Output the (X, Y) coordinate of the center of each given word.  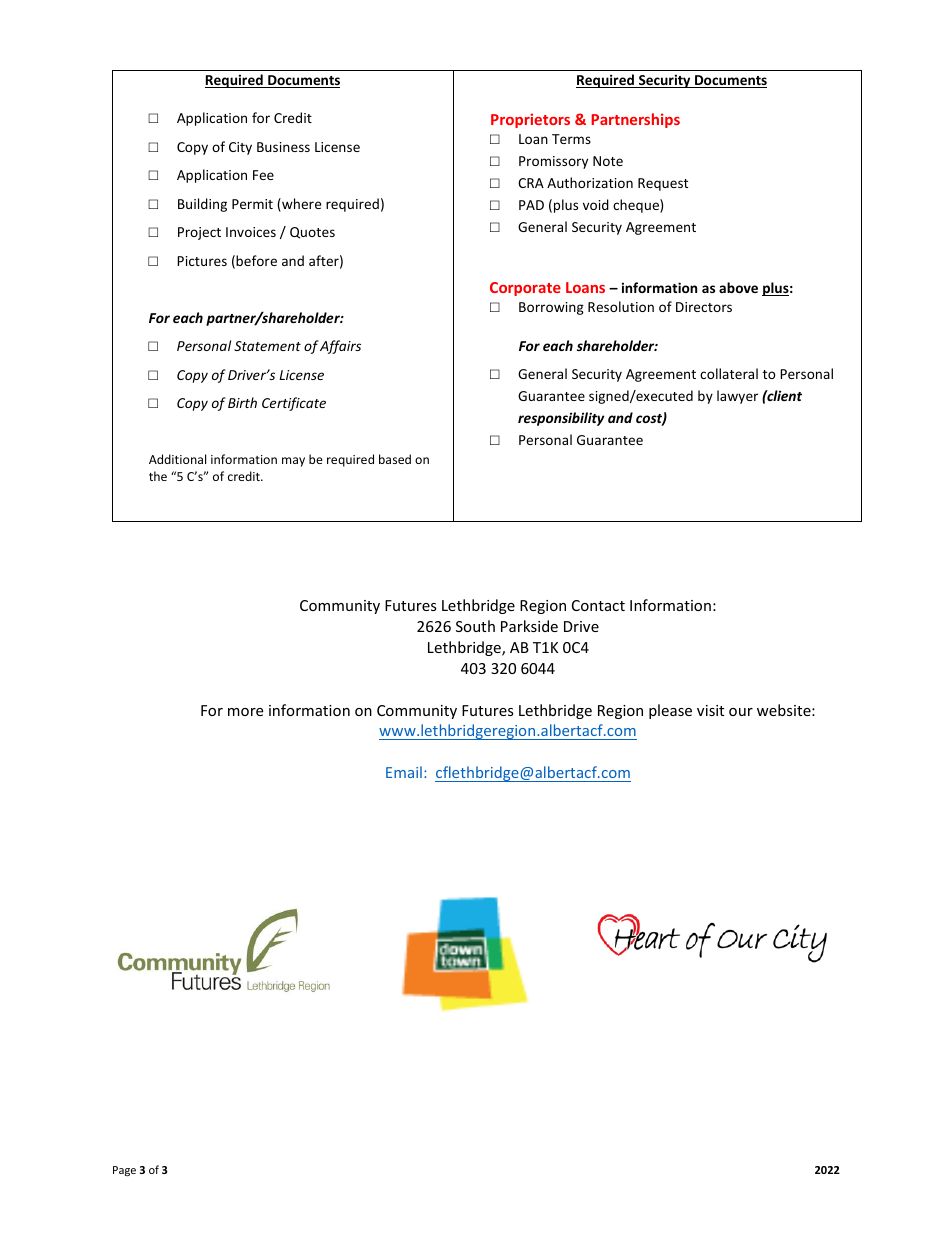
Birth (242, 402)
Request (663, 184)
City (240, 148)
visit (710, 710)
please (670, 711)
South (475, 626)
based (395, 459)
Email (404, 772)
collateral (729, 373)
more (245, 712)
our (741, 712)
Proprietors (530, 120)
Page (124, 1171)
